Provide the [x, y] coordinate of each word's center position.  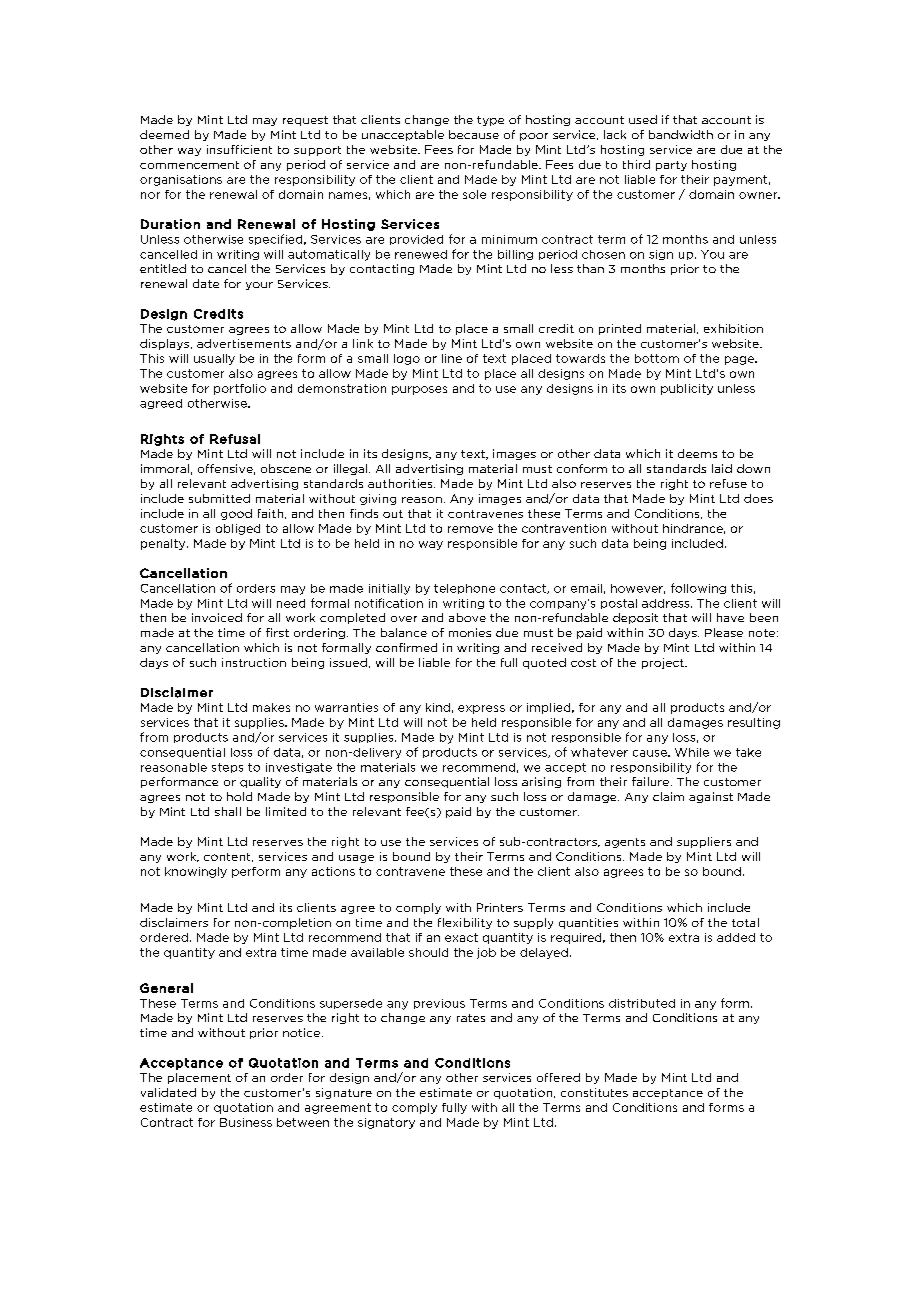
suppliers [704, 842]
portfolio [240, 389]
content [228, 857]
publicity [687, 389]
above [467, 617]
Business [246, 1122]
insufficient [239, 149]
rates [471, 1018]
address [667, 603]
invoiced [217, 617]
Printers [500, 907]
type [490, 121]
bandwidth [681, 134]
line [452, 358]
